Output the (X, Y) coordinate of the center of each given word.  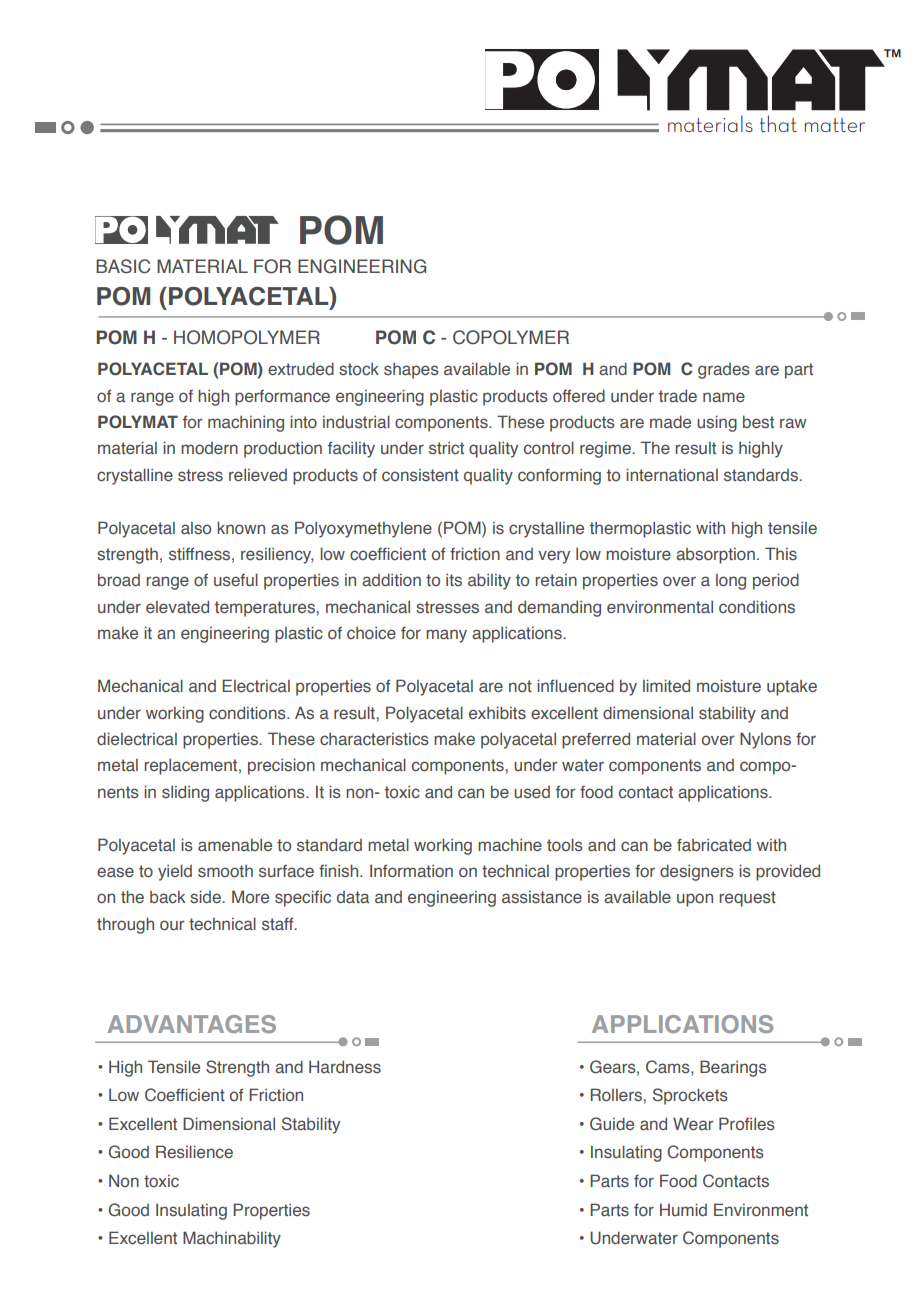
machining (246, 423)
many (446, 636)
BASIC (123, 266)
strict (446, 448)
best (758, 422)
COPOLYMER (511, 337)
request (747, 899)
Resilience (194, 1152)
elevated (177, 607)
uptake (792, 688)
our (172, 925)
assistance (542, 897)
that (778, 123)
